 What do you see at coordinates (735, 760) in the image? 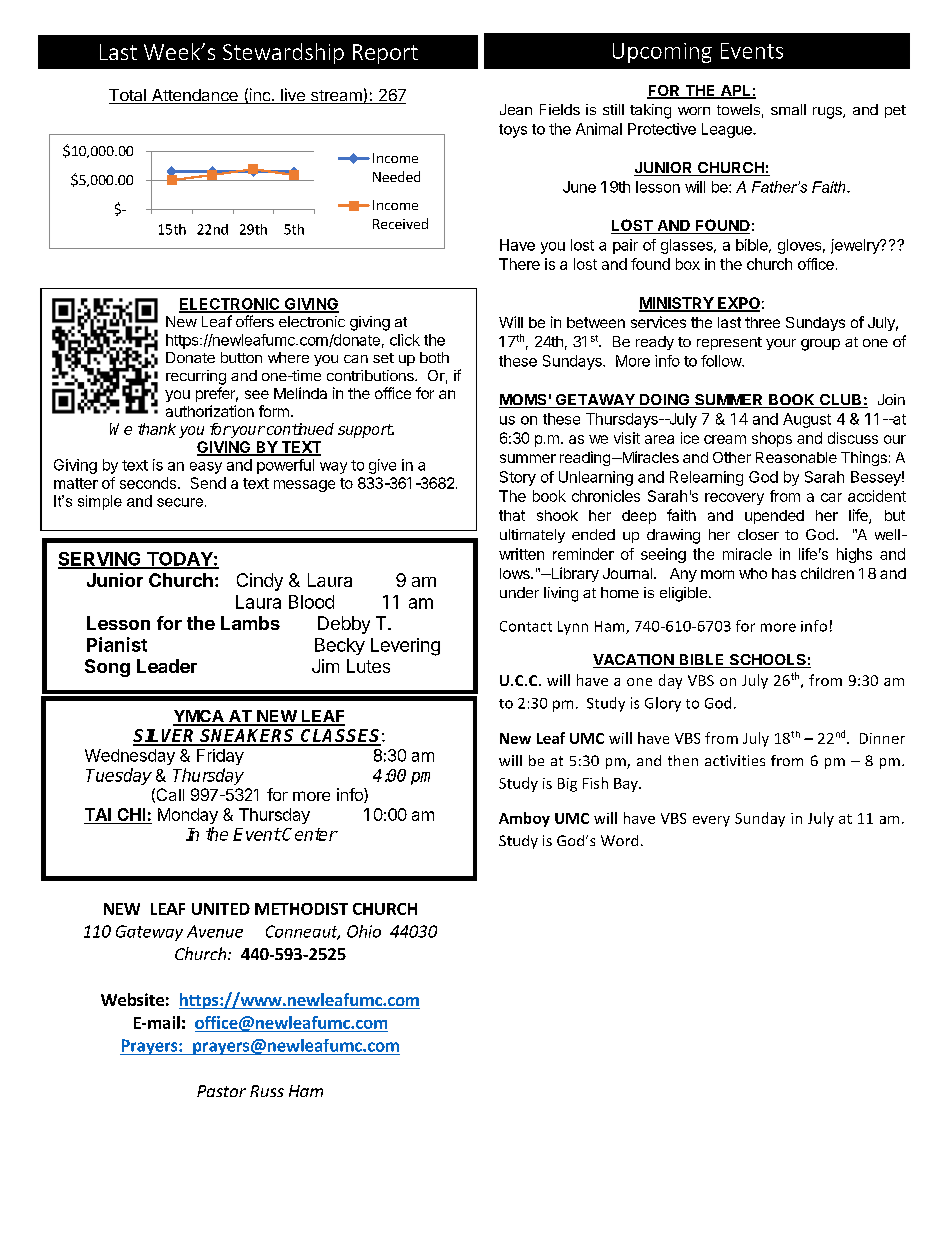
I see `activities` at bounding box center [735, 760].
